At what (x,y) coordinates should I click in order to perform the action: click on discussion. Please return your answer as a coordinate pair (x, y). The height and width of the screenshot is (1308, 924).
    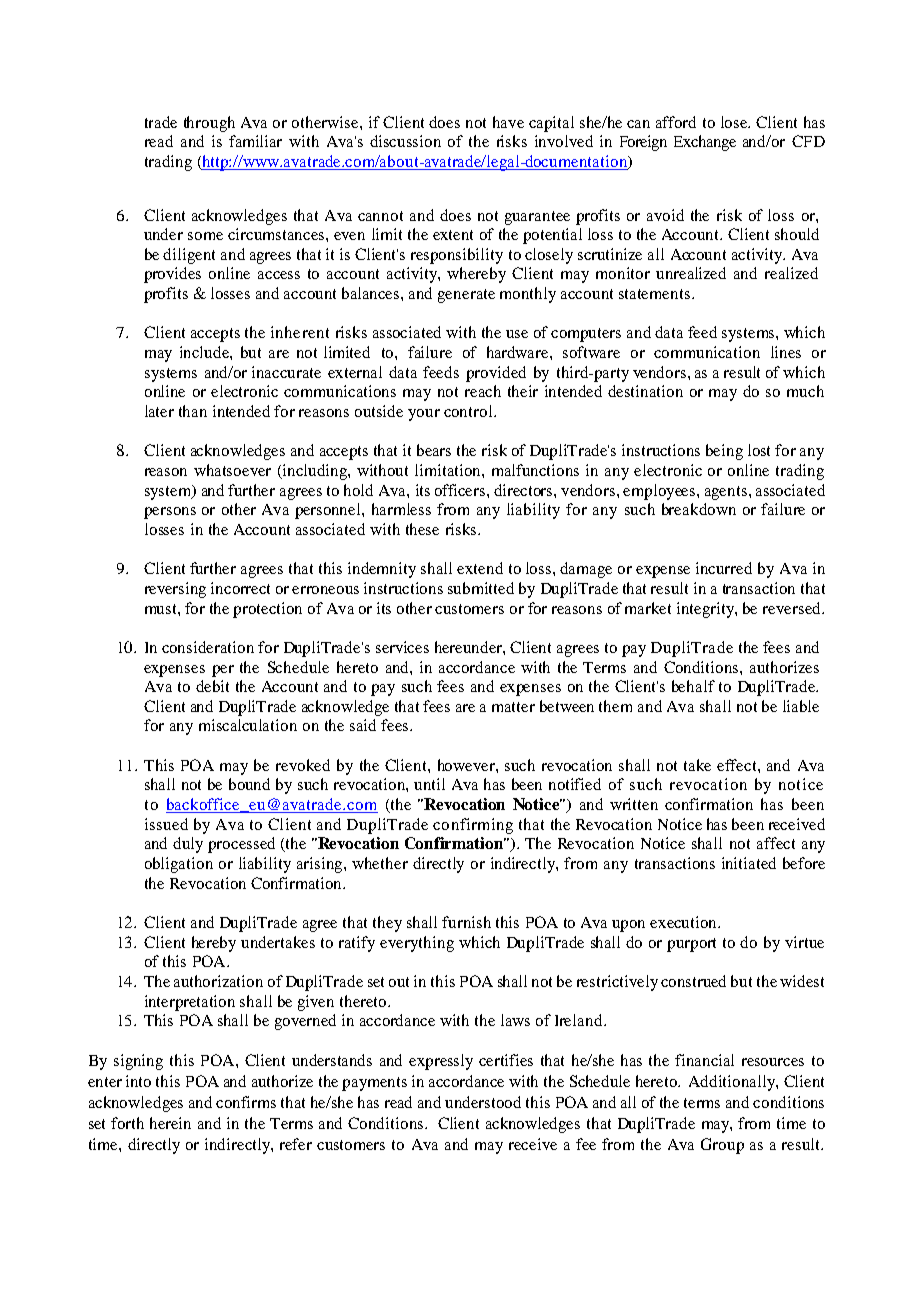
    Looking at the image, I should click on (405, 141).
